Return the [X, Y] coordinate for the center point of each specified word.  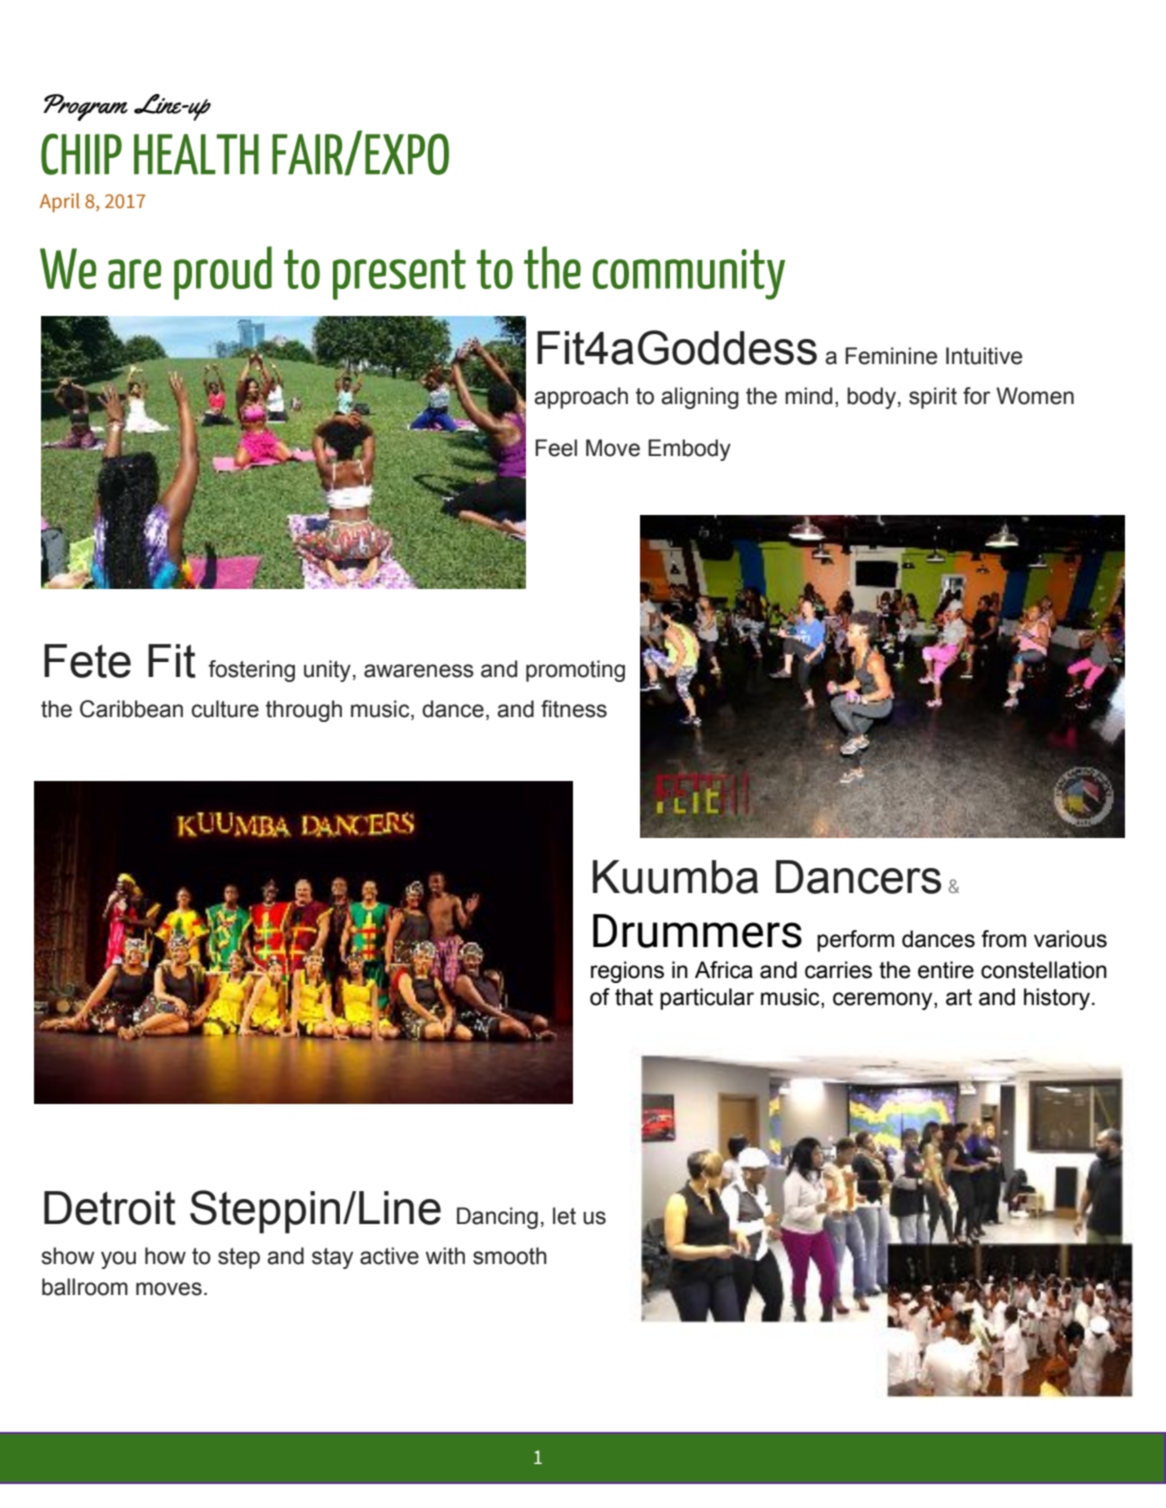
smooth [510, 1256]
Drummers [697, 931]
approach [581, 398]
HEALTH [196, 154]
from [1003, 939]
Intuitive [984, 356]
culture [225, 709]
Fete [87, 661]
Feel [556, 448]
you [118, 1260]
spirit [933, 398]
